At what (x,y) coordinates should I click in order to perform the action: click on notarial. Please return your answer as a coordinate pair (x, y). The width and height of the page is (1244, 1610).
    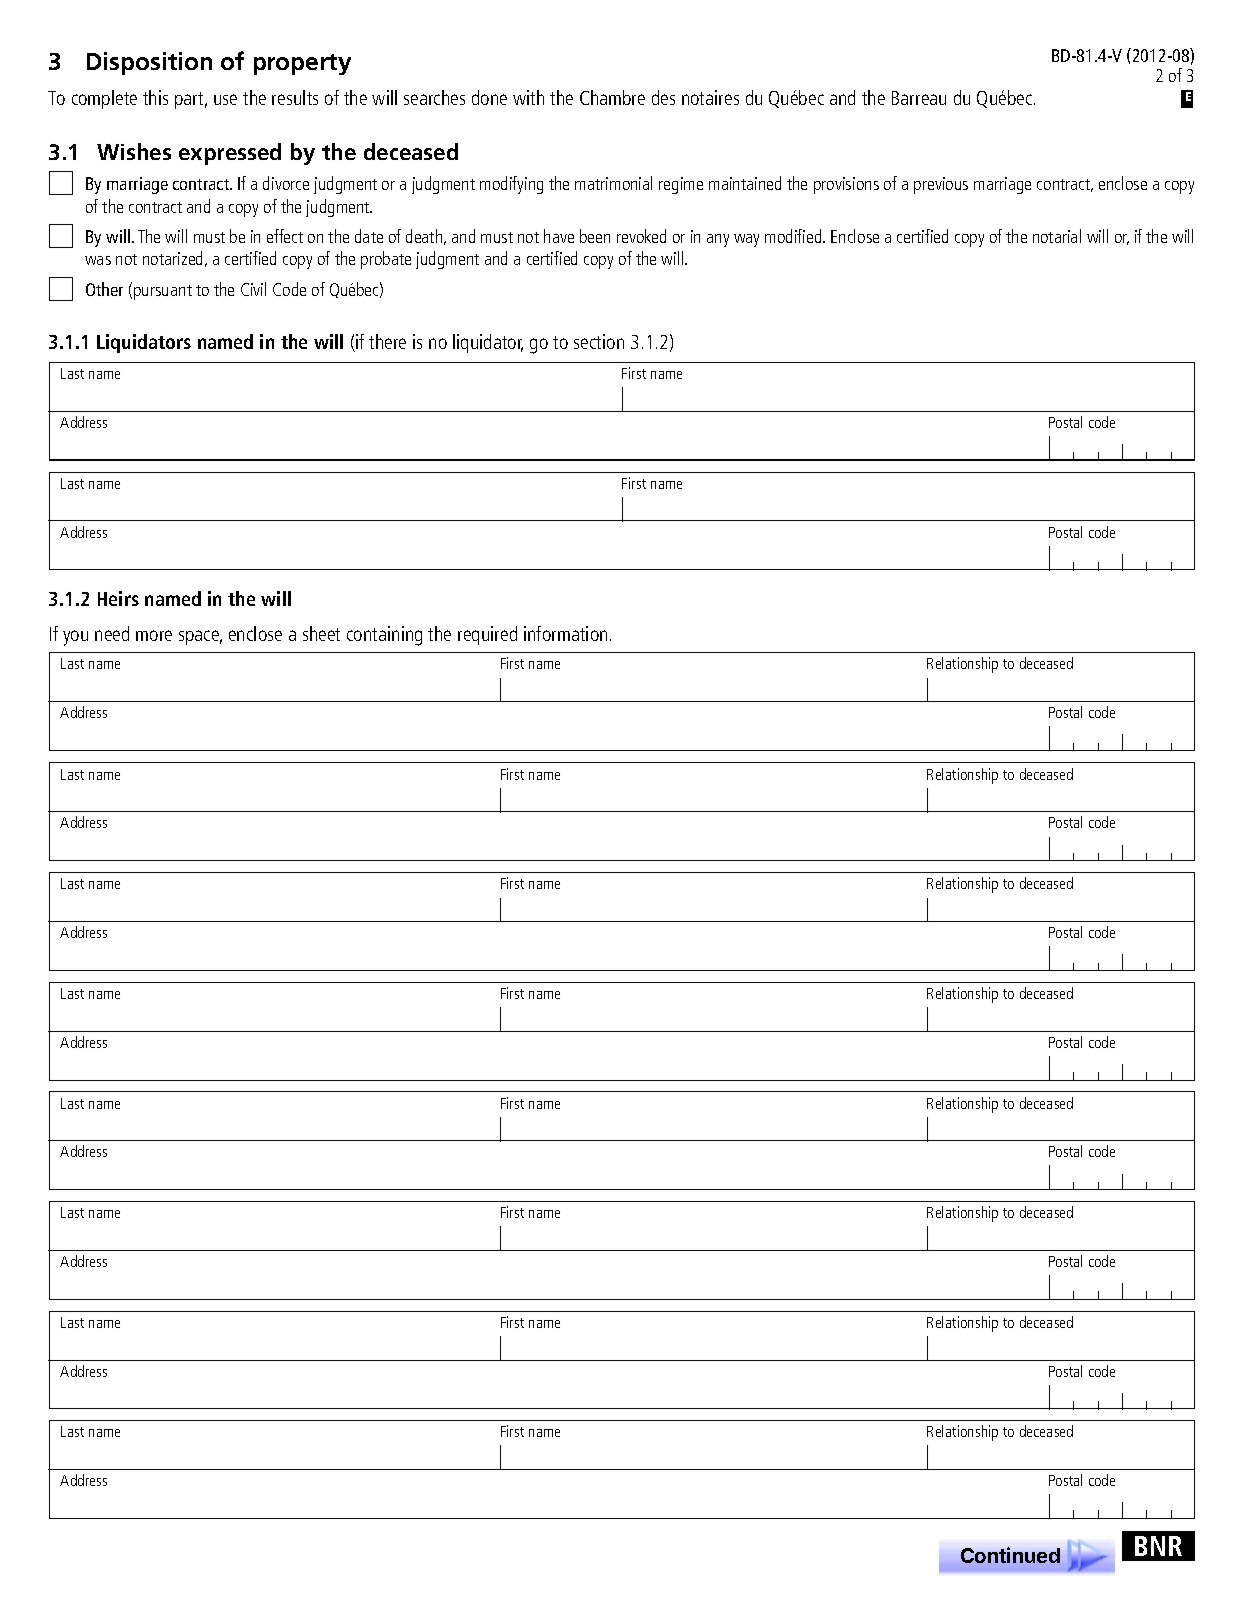
    Looking at the image, I should click on (1057, 236).
